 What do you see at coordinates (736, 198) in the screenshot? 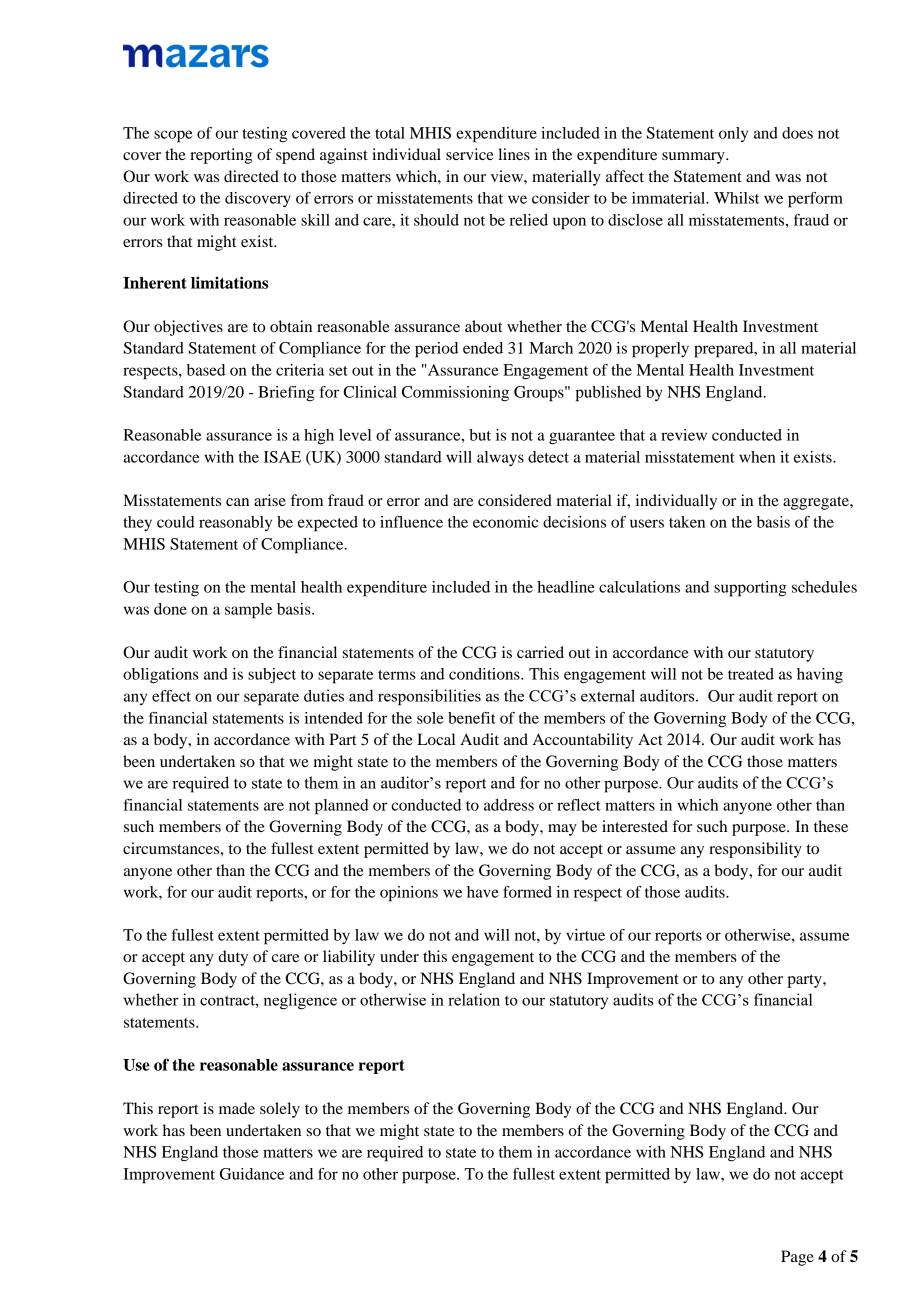
I see `Whilst` at bounding box center [736, 198].
